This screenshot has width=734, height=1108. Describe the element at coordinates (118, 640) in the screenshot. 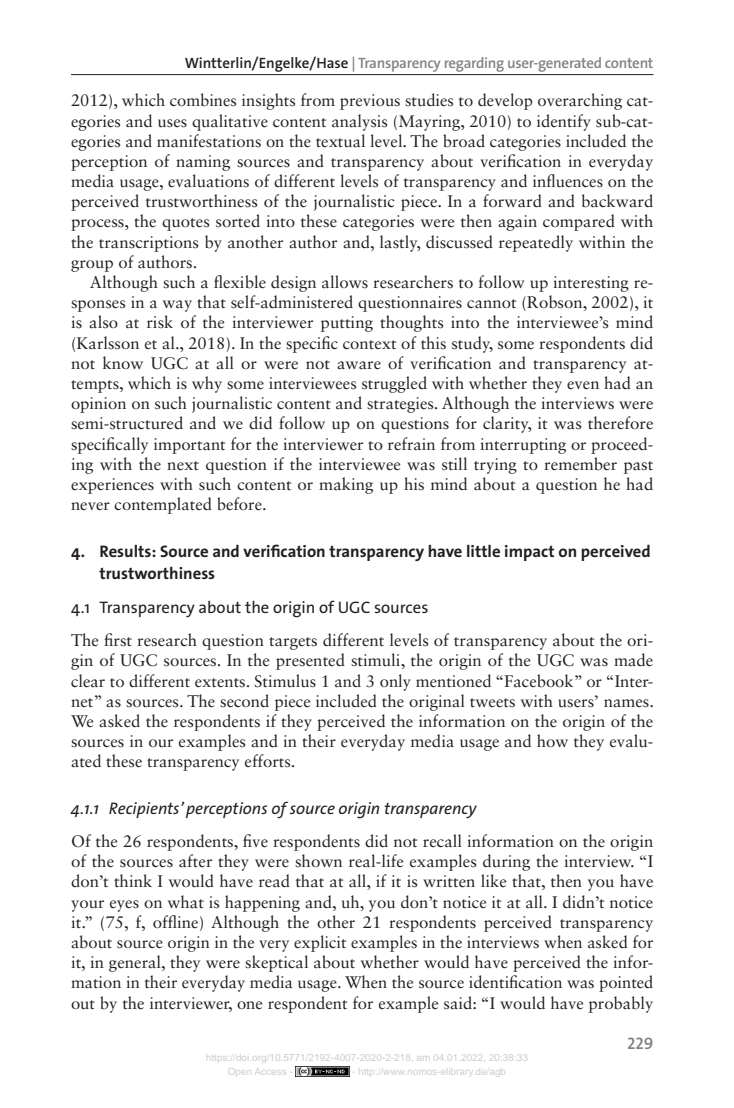

I see `first` at that location.
